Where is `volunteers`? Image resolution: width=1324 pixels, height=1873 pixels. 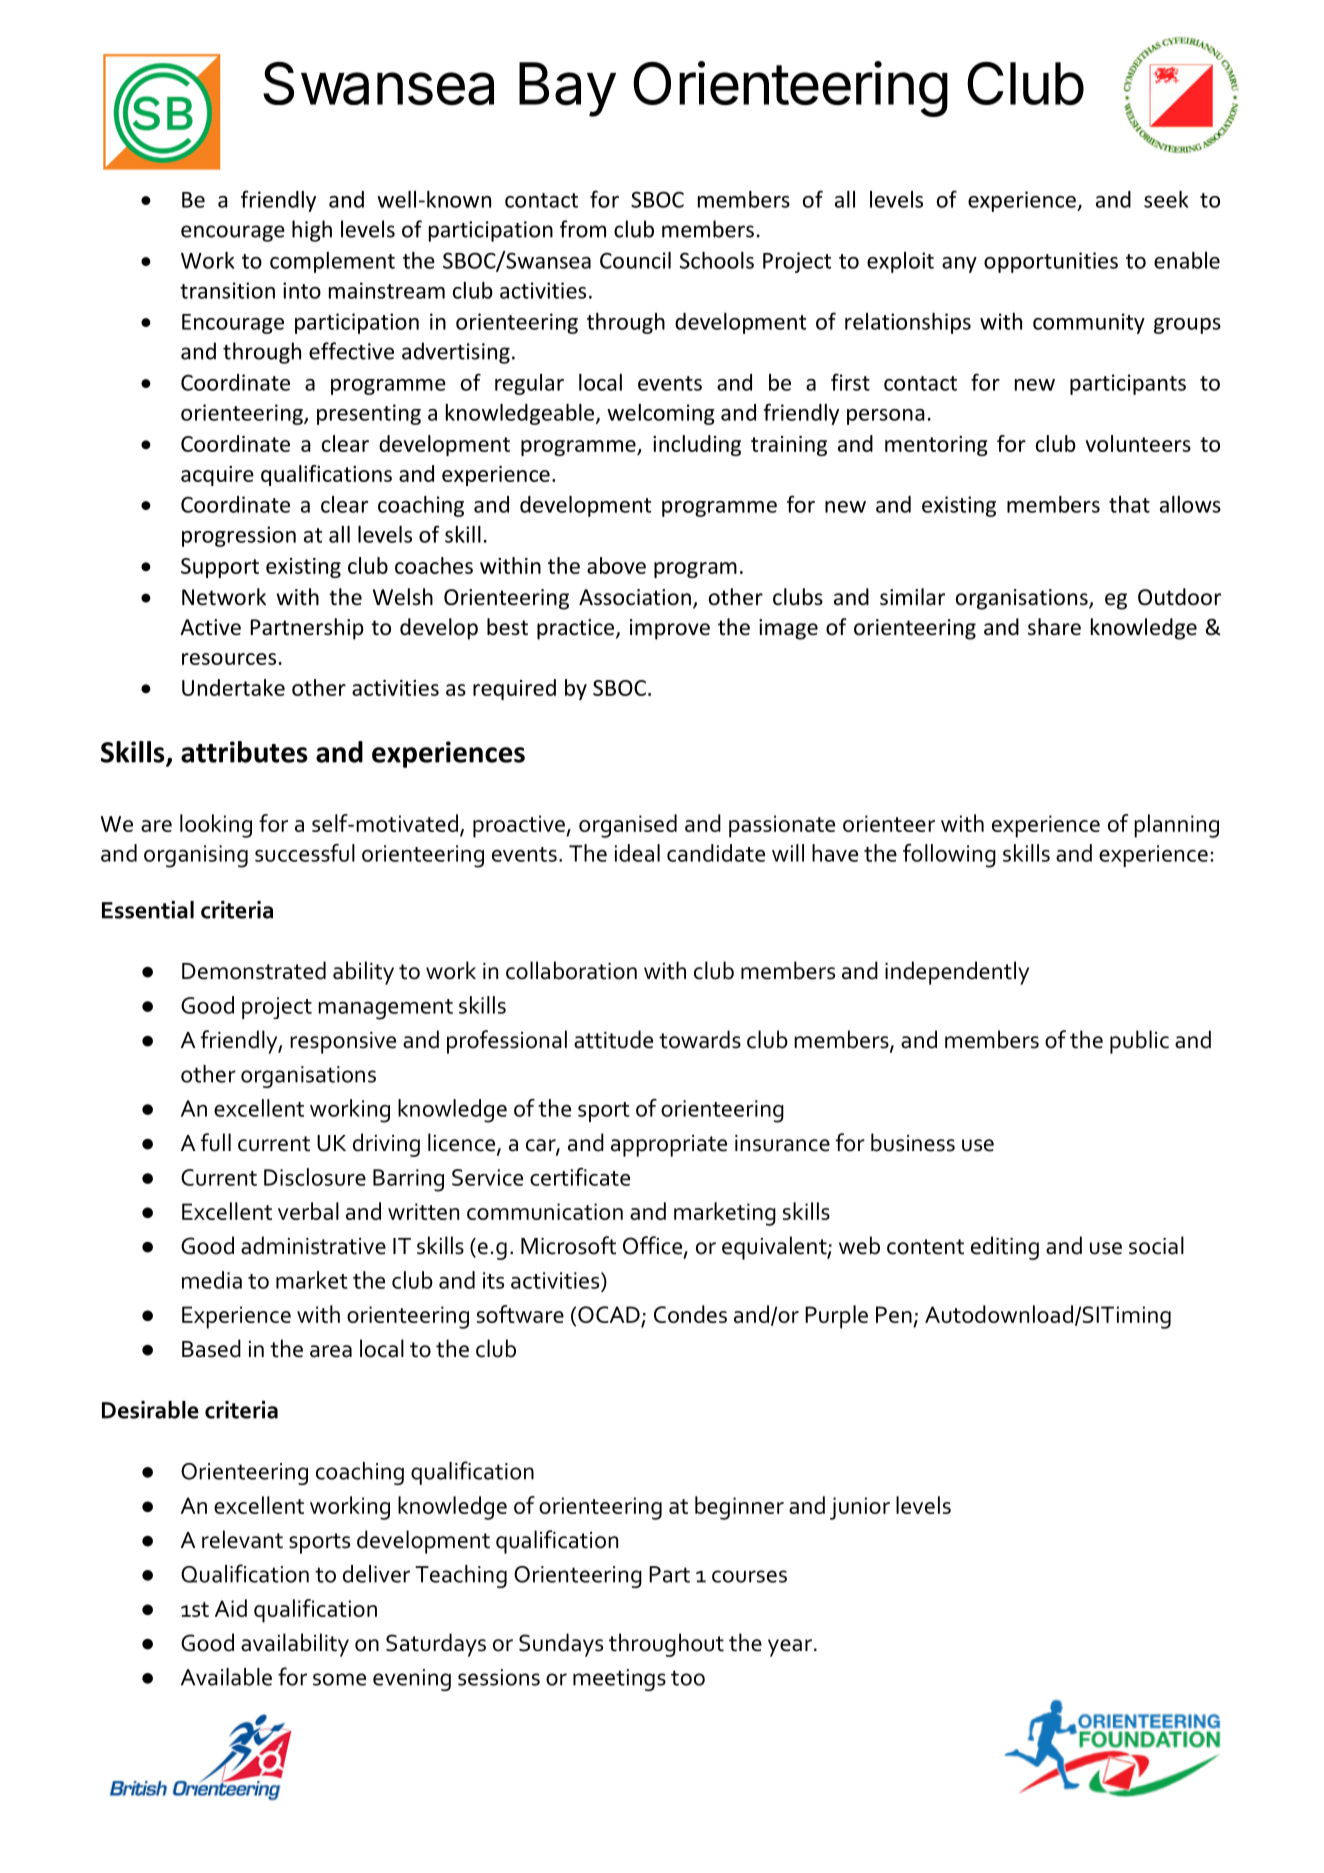 volunteers is located at coordinates (1138, 443).
